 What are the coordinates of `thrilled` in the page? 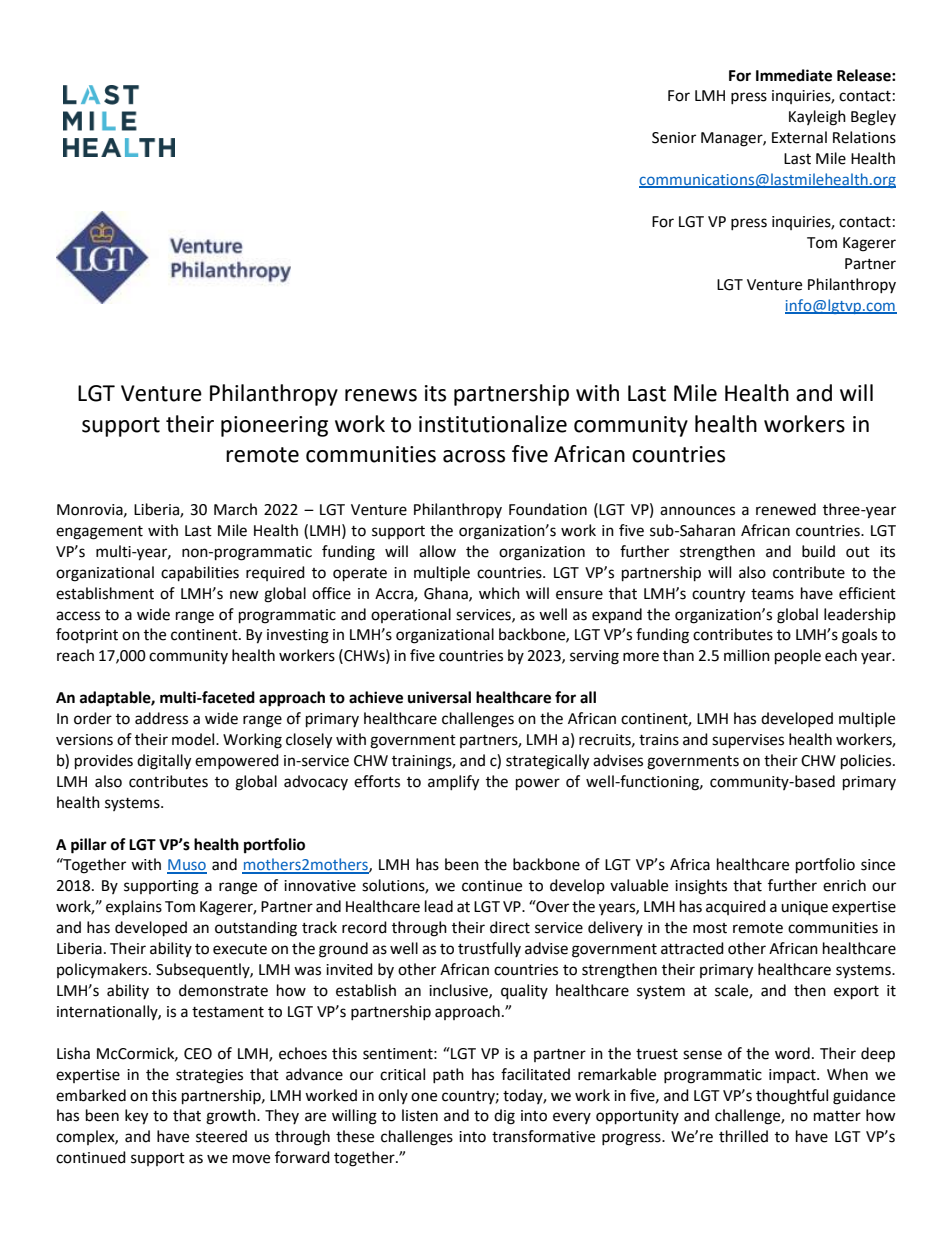 It's located at (743, 1136).
